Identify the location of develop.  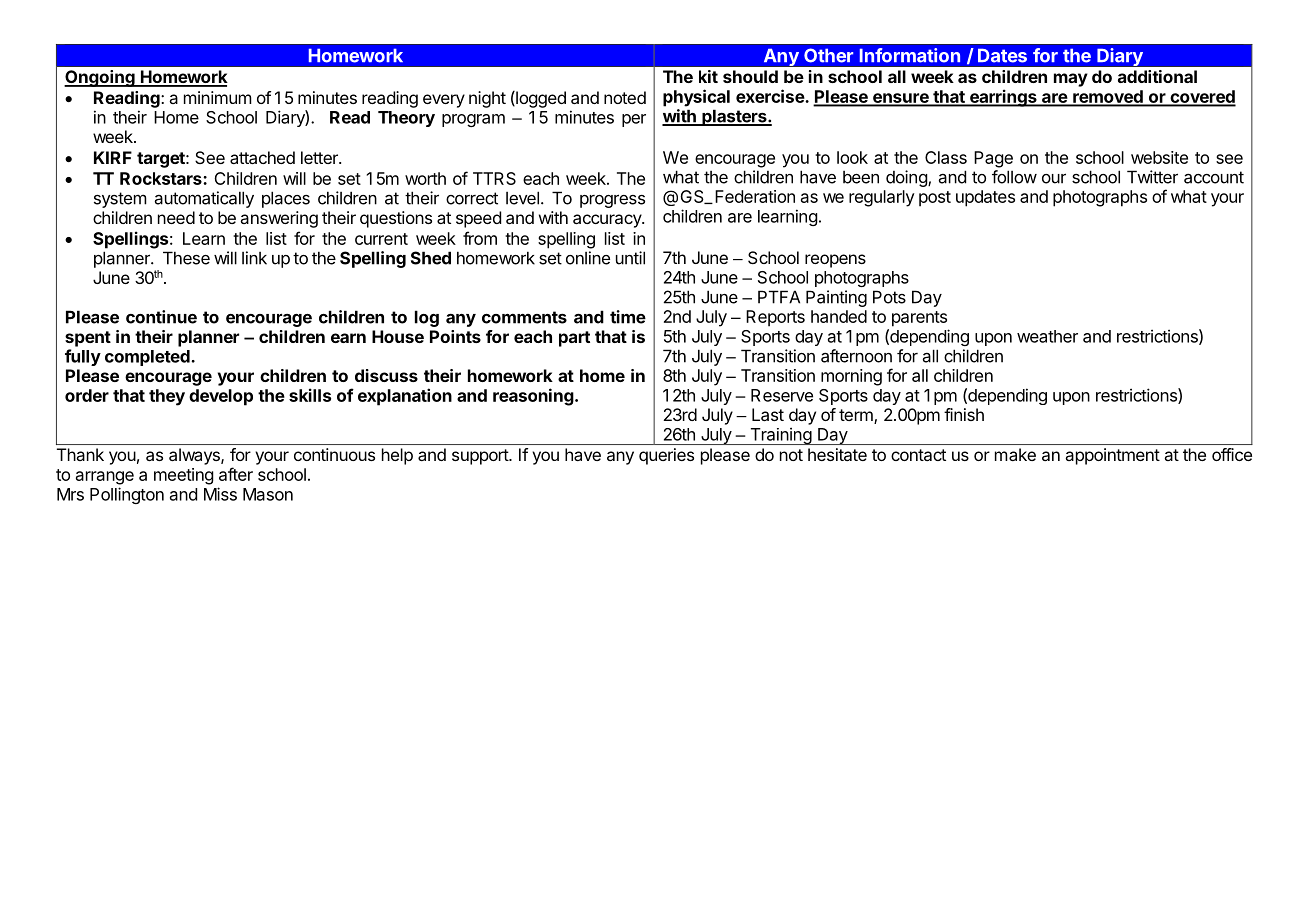
(221, 397).
